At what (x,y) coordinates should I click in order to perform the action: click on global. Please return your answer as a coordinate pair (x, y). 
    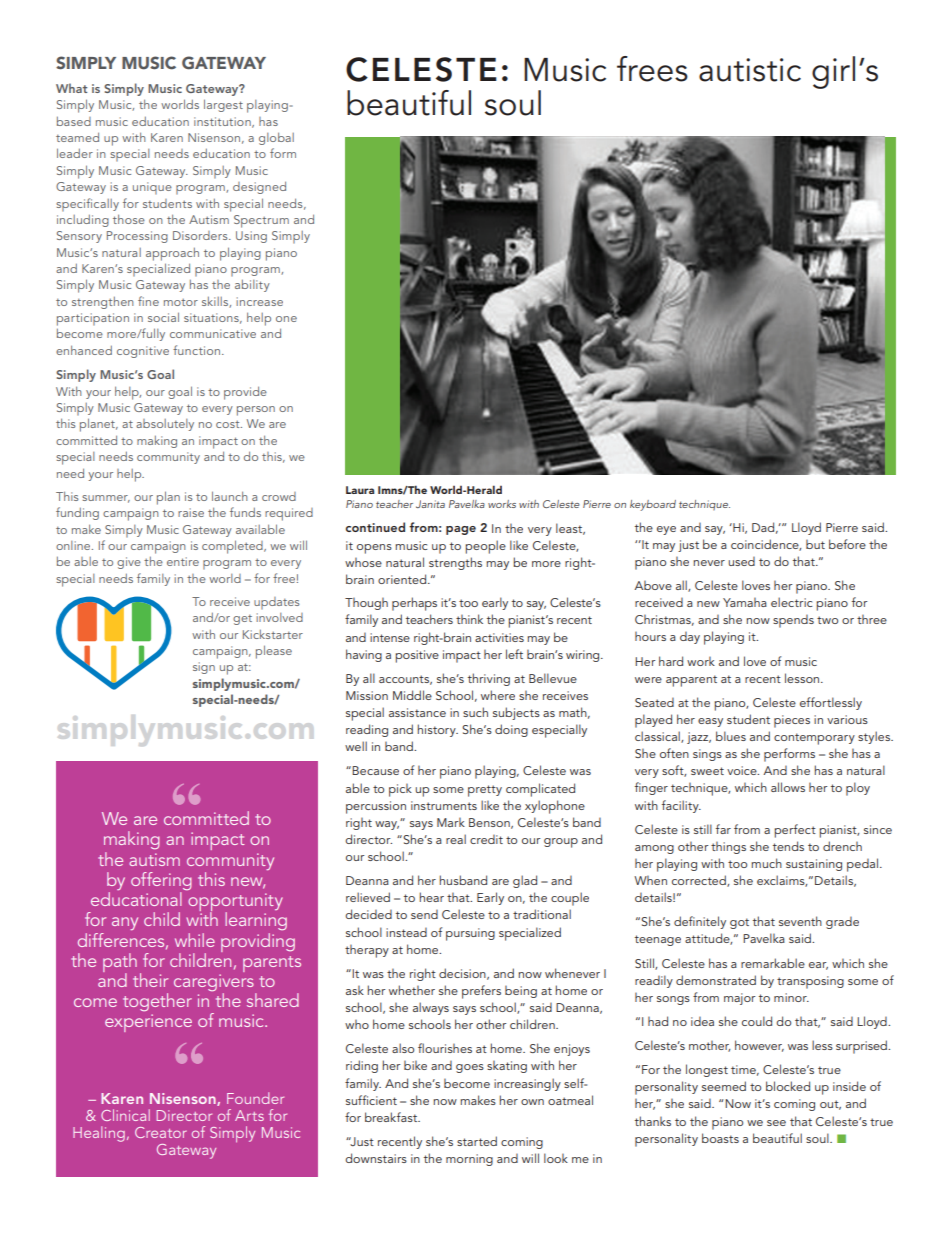
    Looking at the image, I should click on (276, 138).
